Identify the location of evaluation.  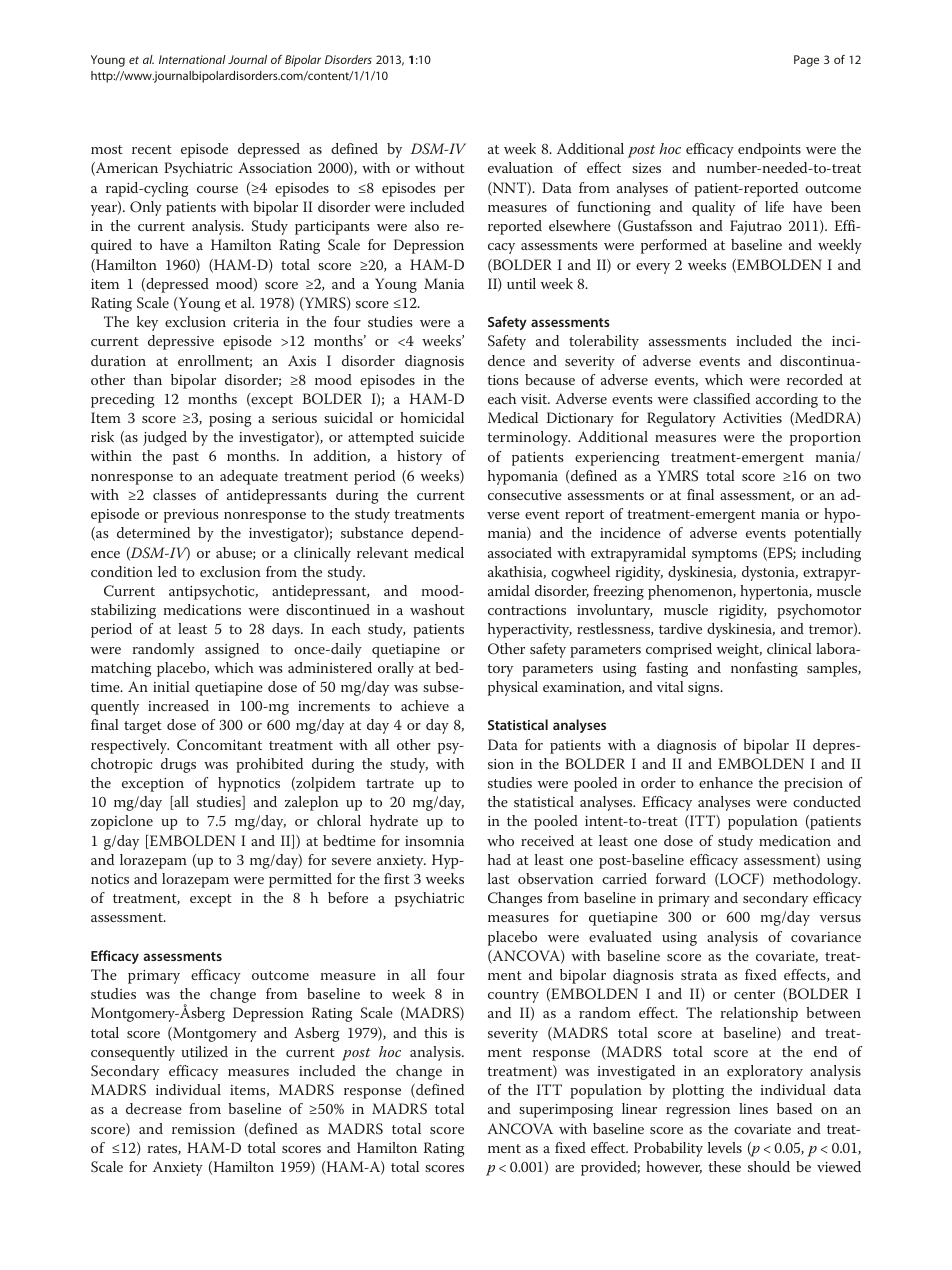
(520, 167).
